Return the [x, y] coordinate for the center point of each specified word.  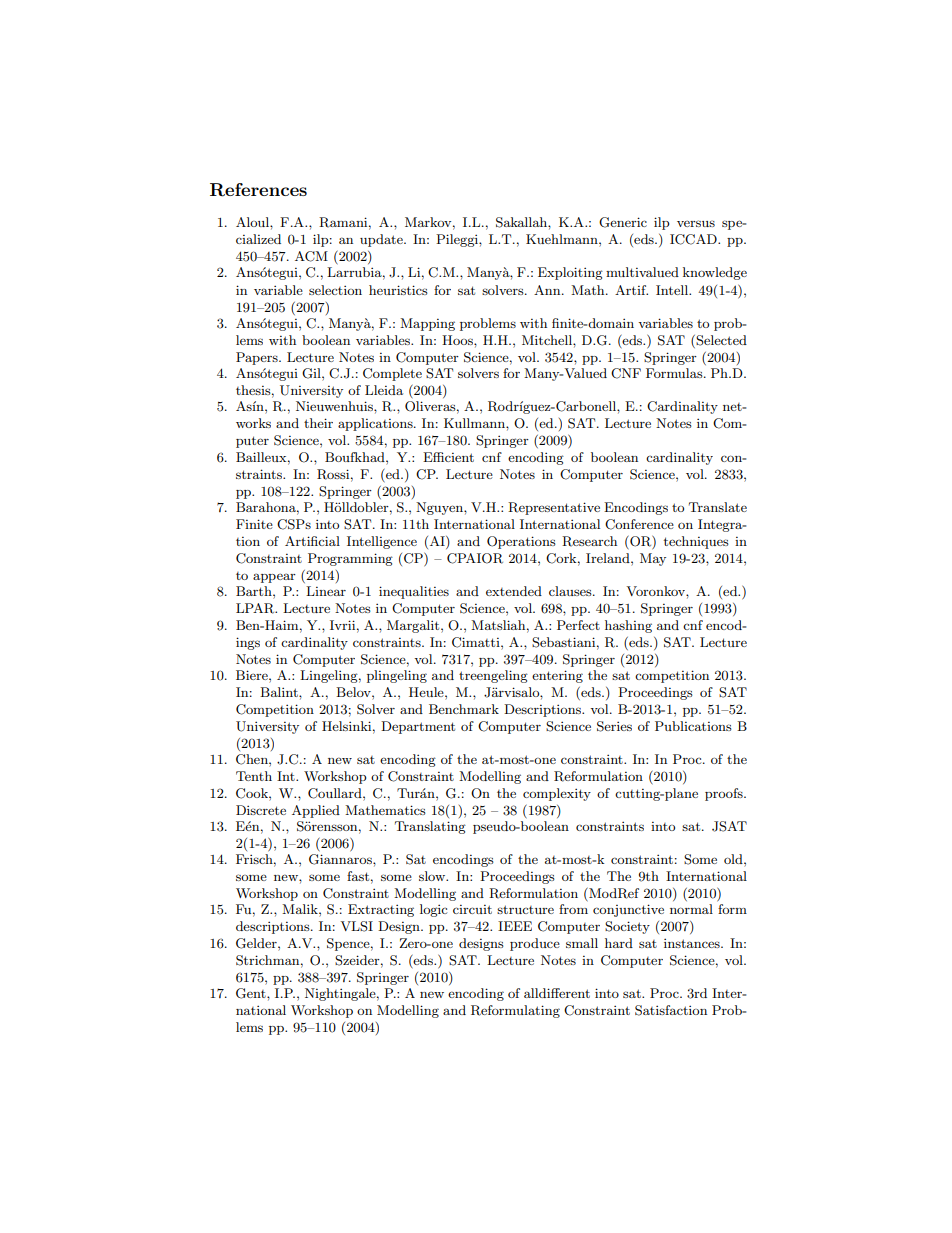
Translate [718, 507]
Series [614, 726]
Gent [252, 993]
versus [696, 223]
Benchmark [464, 709]
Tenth [254, 776]
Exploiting [570, 273]
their [318, 423]
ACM [311, 256]
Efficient [448, 457]
